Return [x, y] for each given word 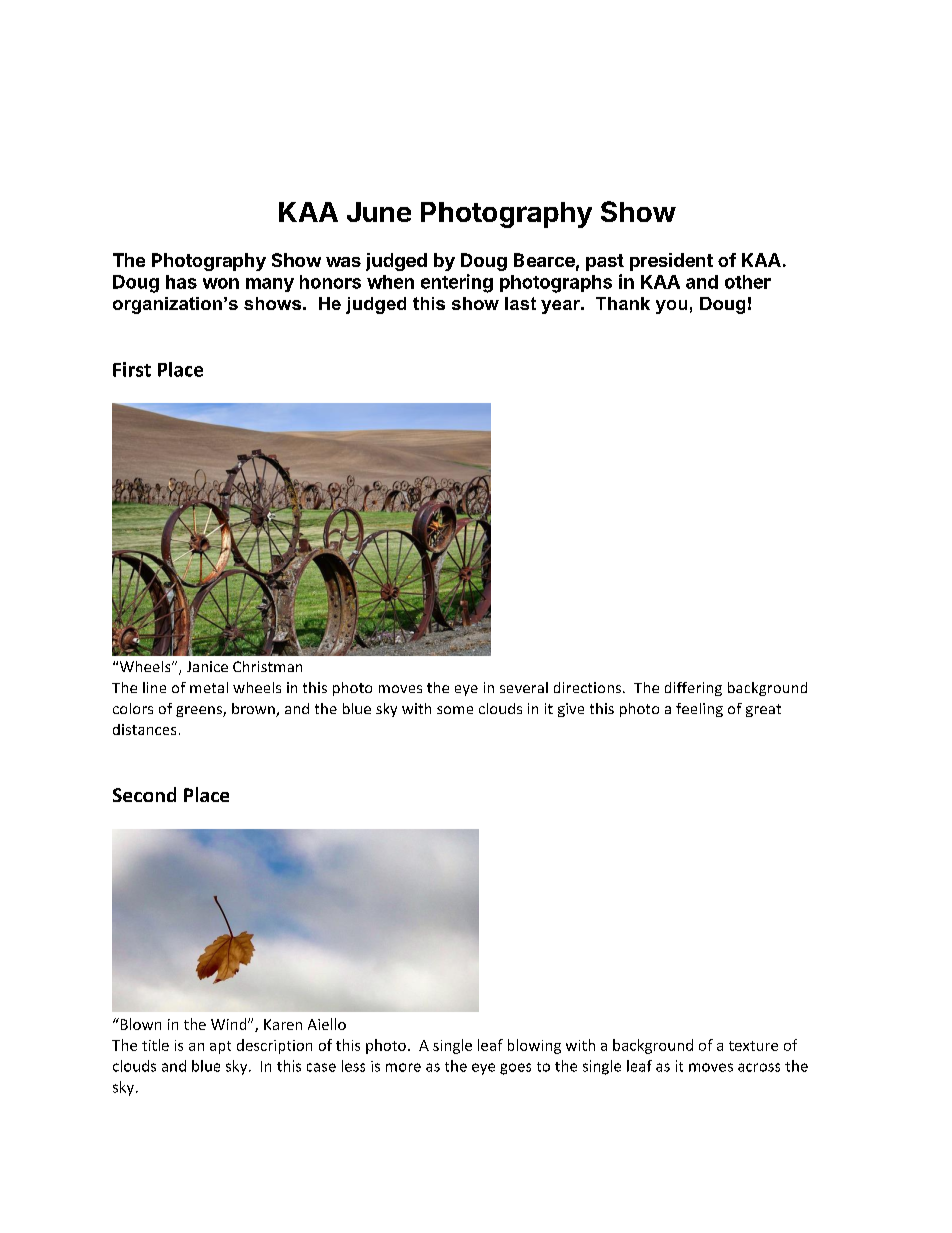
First [132, 369]
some [455, 710]
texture [753, 1046]
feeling [699, 710]
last [520, 303]
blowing [534, 1046]
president [671, 262]
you [671, 307]
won [221, 283]
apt [220, 1047]
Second [144, 794]
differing [693, 689]
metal [209, 687]
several [524, 687]
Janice [207, 666]
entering [457, 283]
